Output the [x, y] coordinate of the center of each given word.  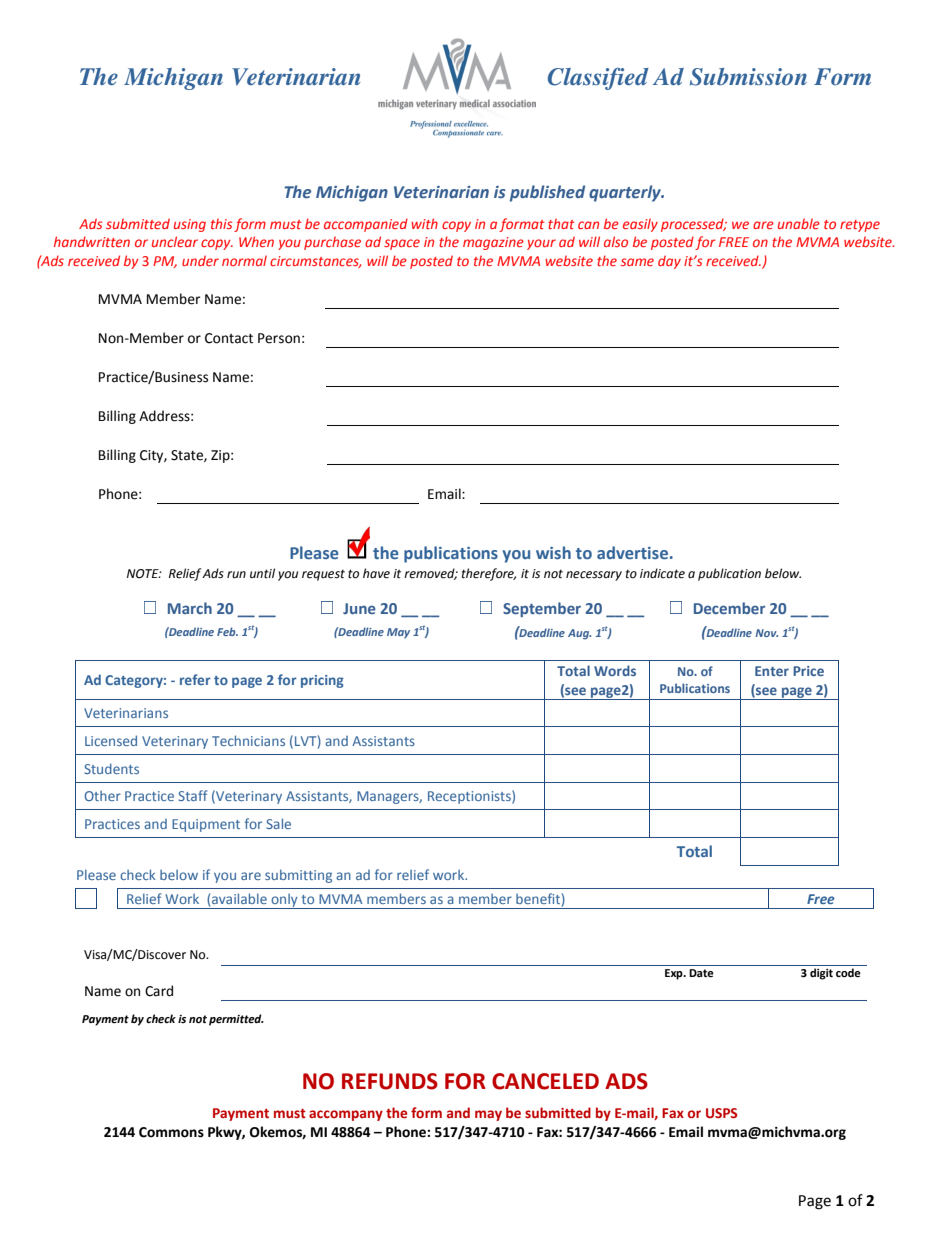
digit [821, 974]
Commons [171, 1132]
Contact [229, 338]
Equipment [206, 825]
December [729, 608]
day [669, 262]
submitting [298, 876]
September [542, 609]
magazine [493, 243]
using [190, 225]
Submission [748, 77]
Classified [598, 79]
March [190, 608]
